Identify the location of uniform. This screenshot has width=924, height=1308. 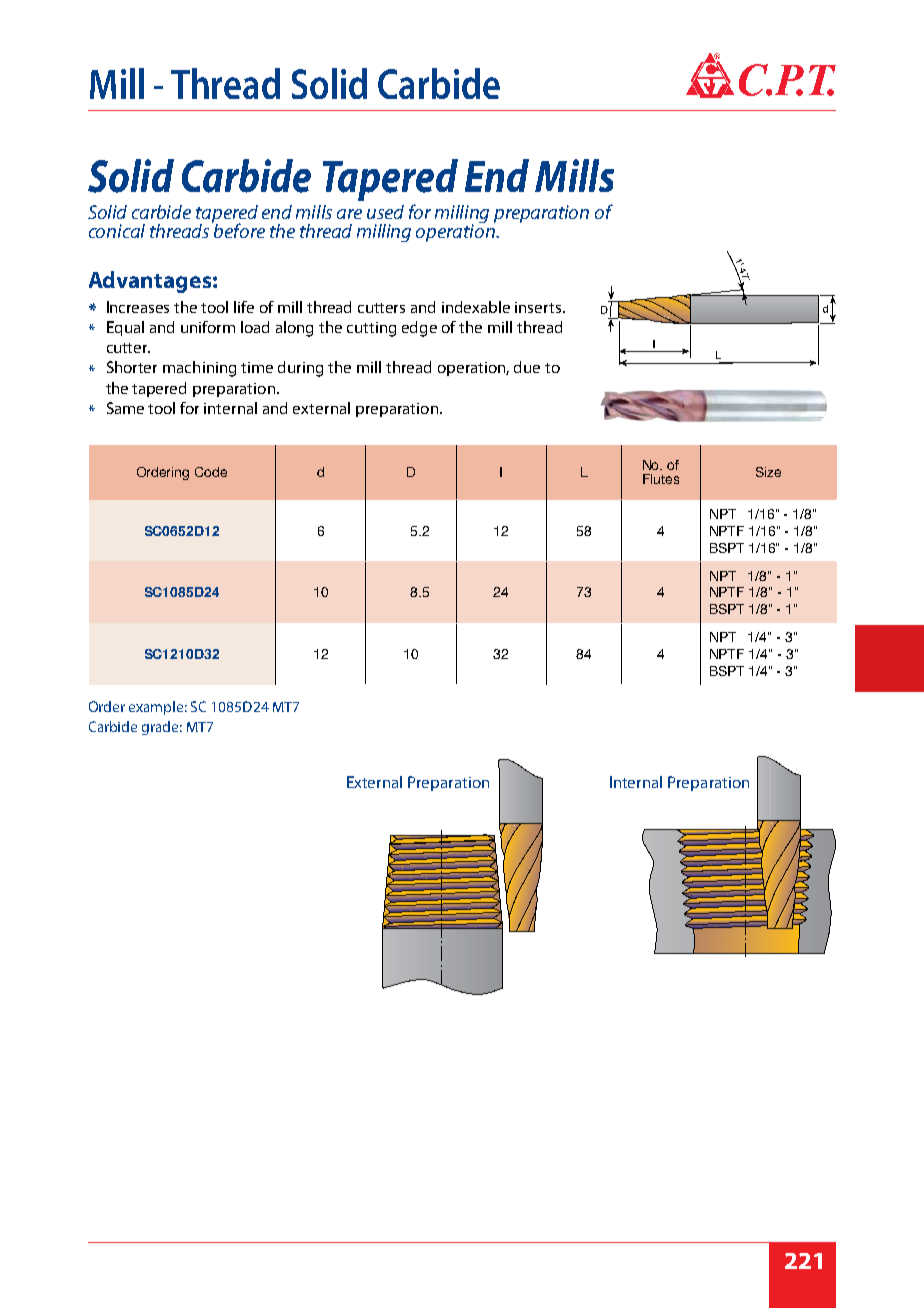
(208, 327).
